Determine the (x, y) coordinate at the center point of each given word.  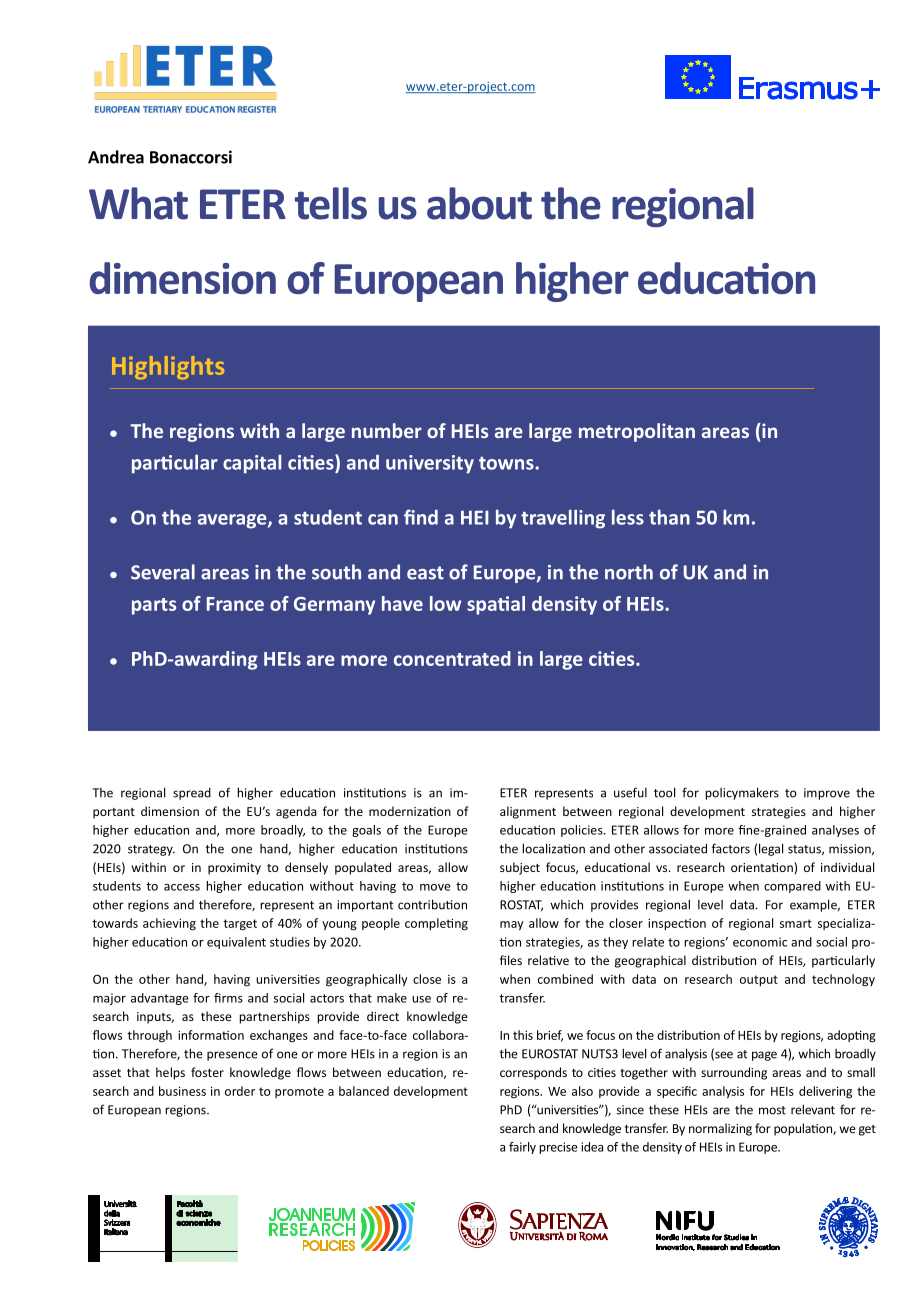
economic (760, 942)
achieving (169, 924)
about (479, 203)
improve (827, 794)
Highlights (168, 368)
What (138, 203)
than (669, 517)
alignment (528, 812)
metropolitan (637, 432)
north (629, 572)
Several (163, 572)
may (512, 926)
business (182, 1091)
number (387, 430)
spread (192, 794)
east (425, 573)
